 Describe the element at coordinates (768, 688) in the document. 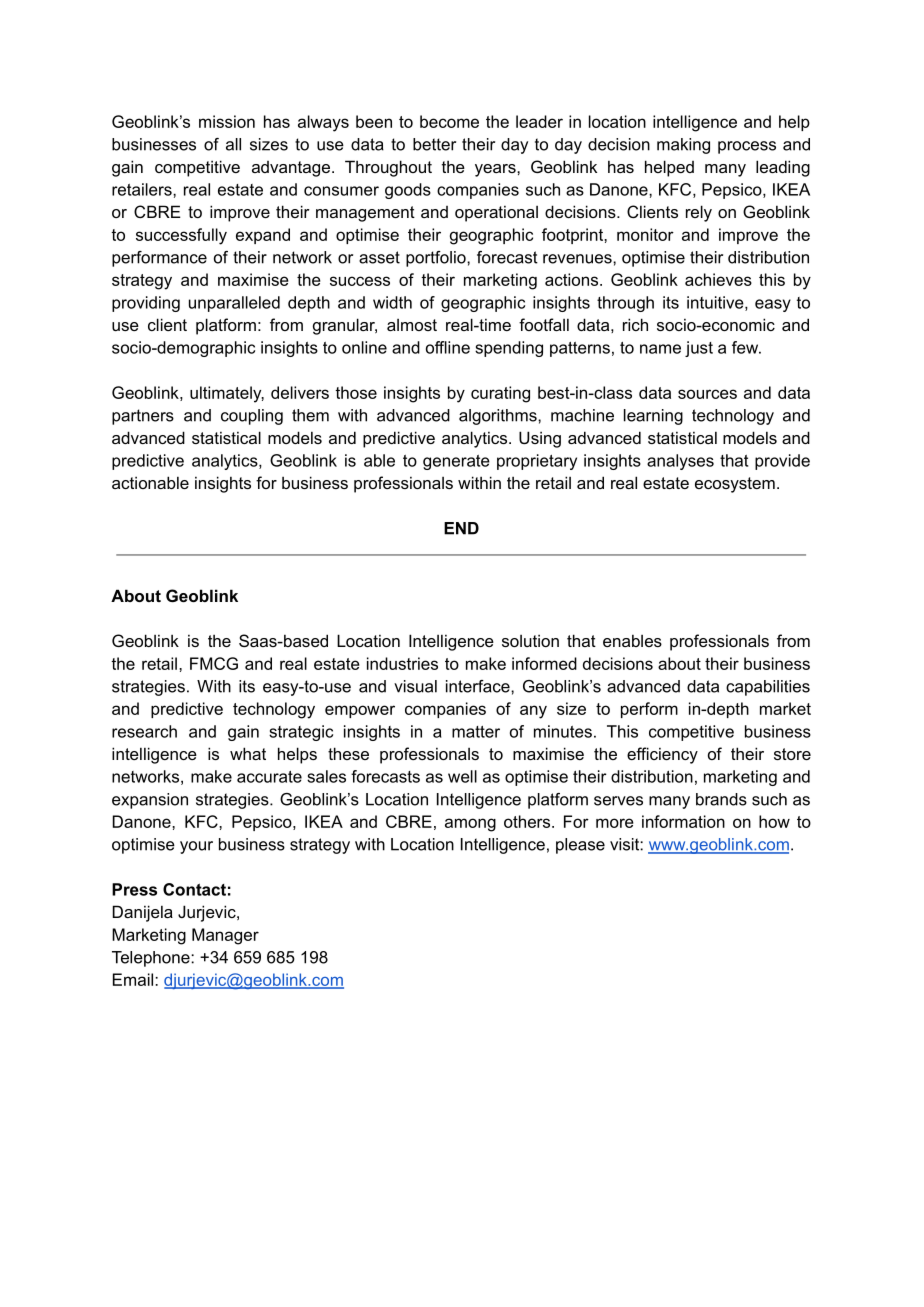

I see `capabilities` at that location.
